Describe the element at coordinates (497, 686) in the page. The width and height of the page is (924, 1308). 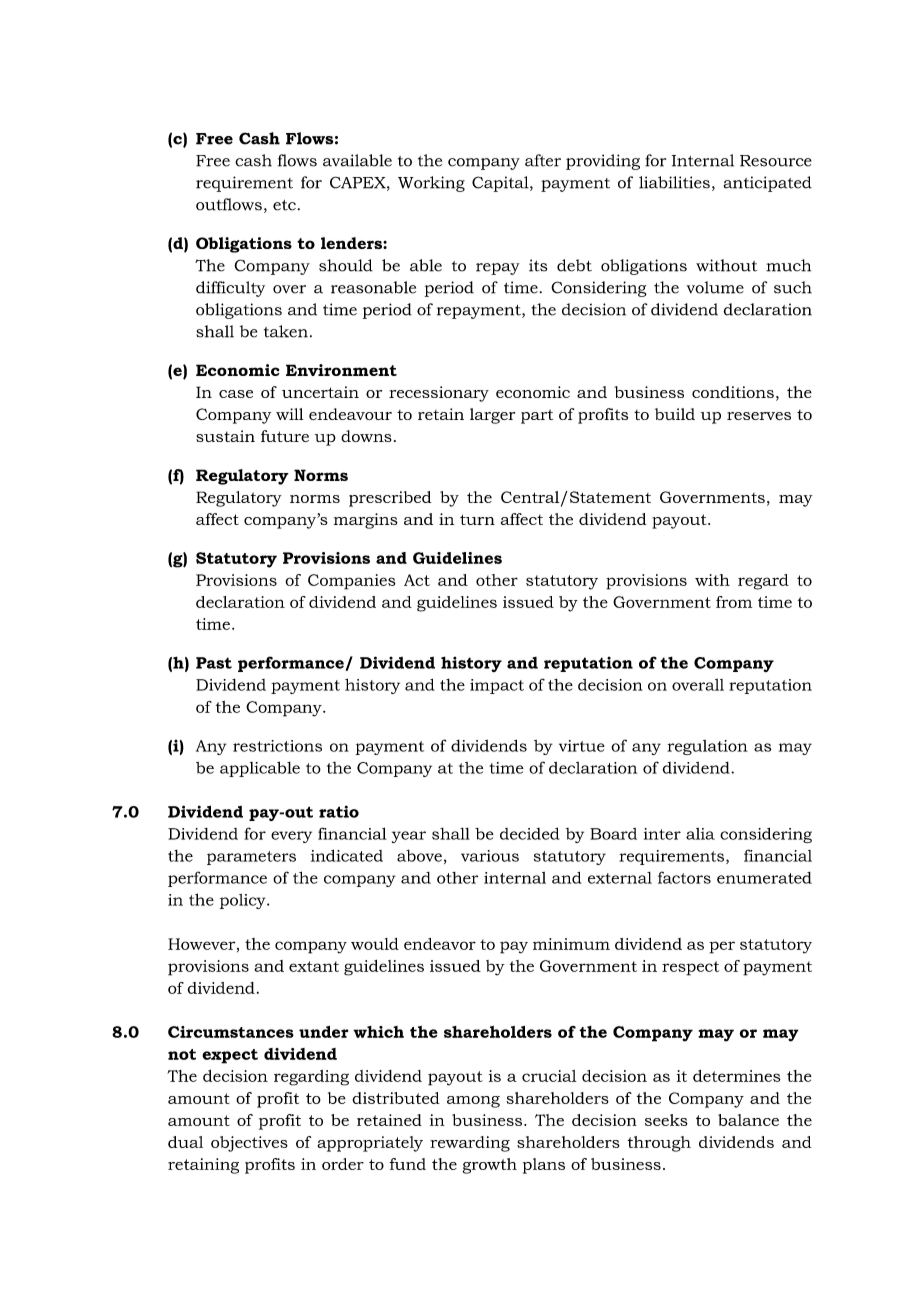
I see `impact` at that location.
